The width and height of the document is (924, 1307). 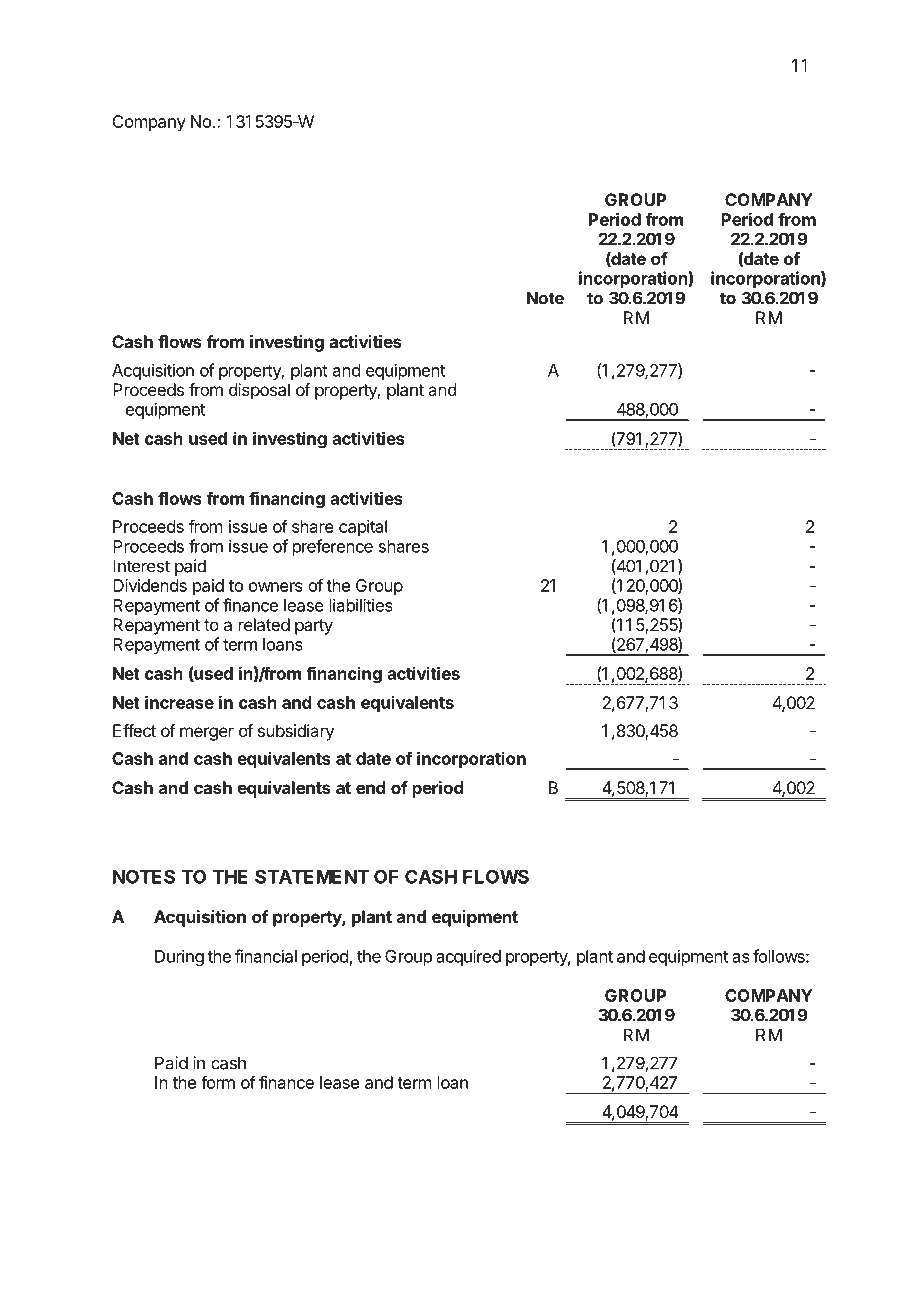 I want to click on acquired, so click(x=468, y=957).
